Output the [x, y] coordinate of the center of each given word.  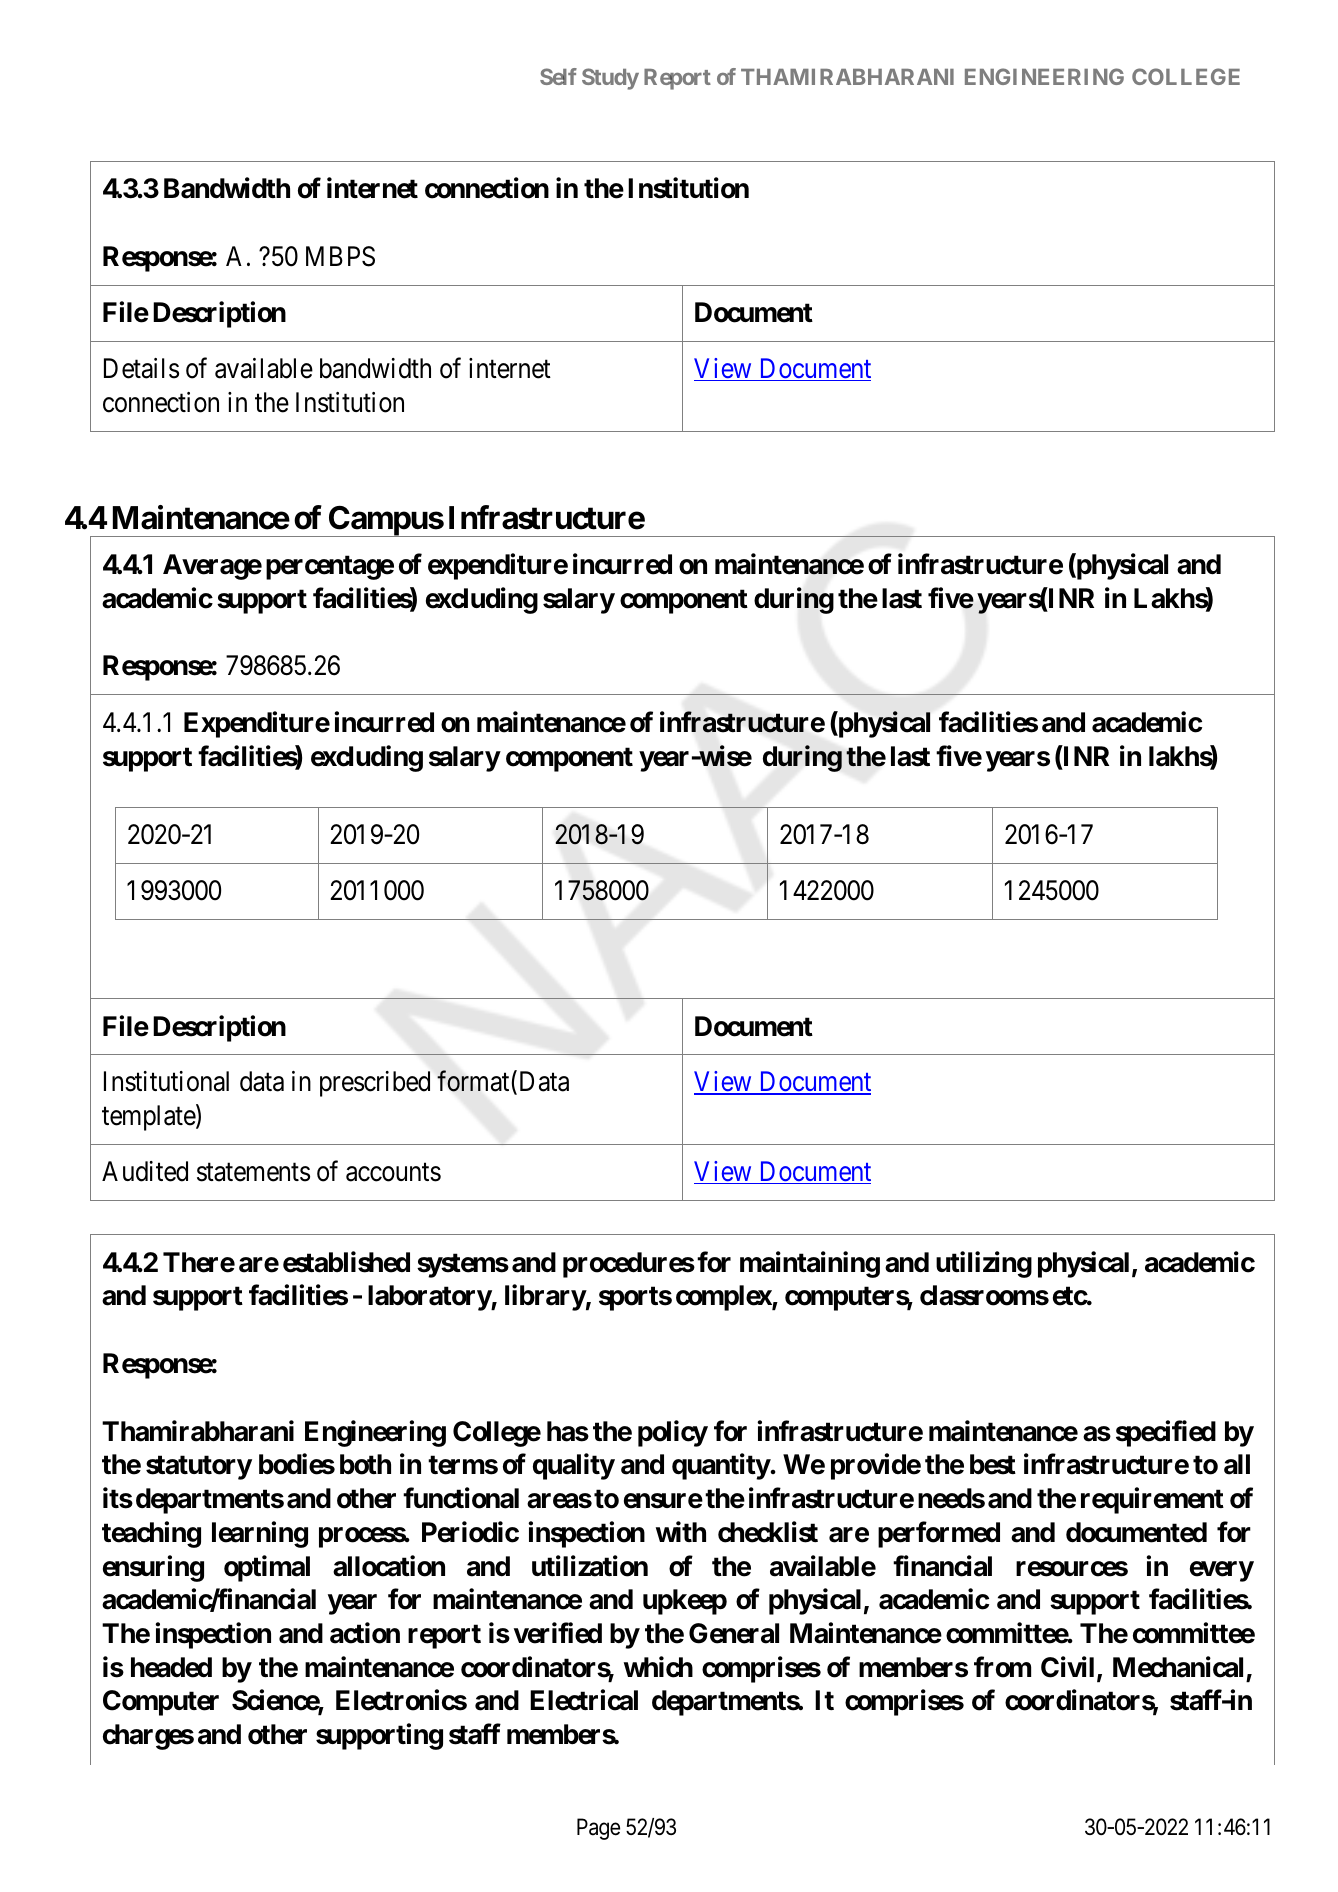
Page [598, 1829]
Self [558, 76]
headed [171, 1667]
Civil [1067, 1667]
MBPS [340, 256]
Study [610, 79]
